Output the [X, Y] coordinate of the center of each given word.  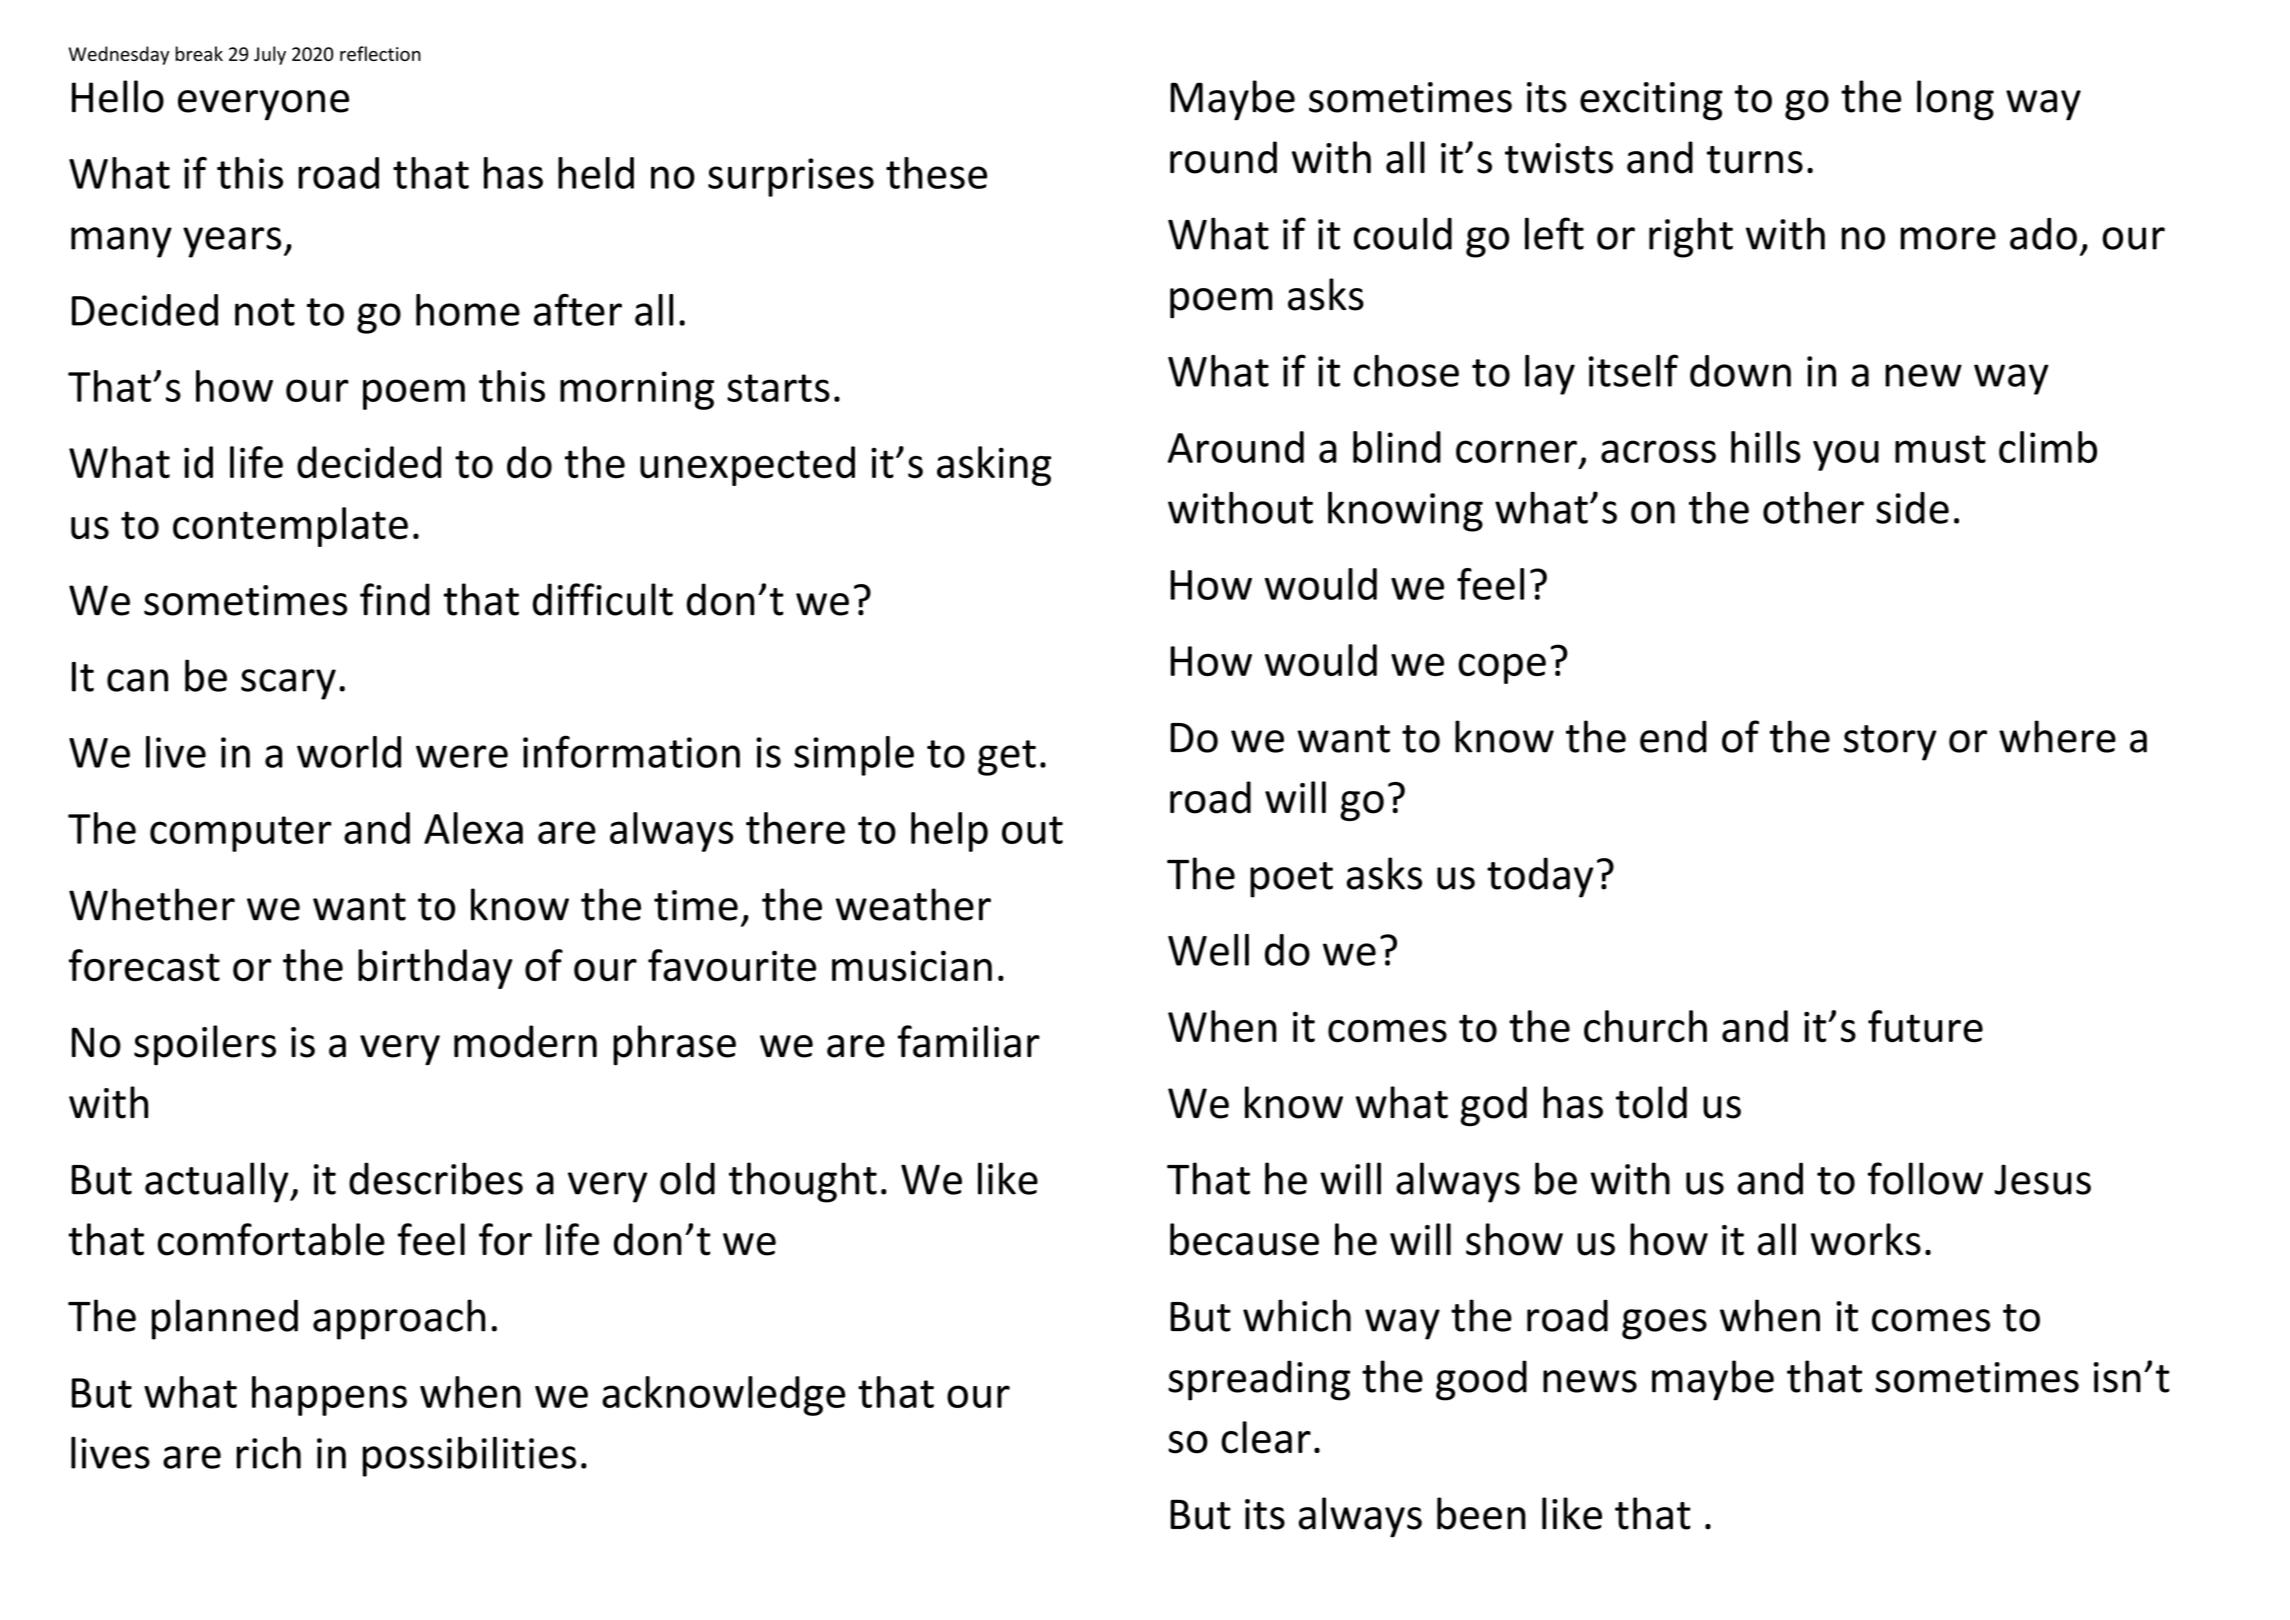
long [1955, 100]
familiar [969, 1041]
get [1007, 758]
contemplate [290, 527]
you [1846, 455]
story [1890, 743]
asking [994, 466]
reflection [380, 53]
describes [436, 1178]
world [349, 752]
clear [1266, 1437]
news [1590, 1381]
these [936, 173]
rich [268, 1453]
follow [1925, 1178]
